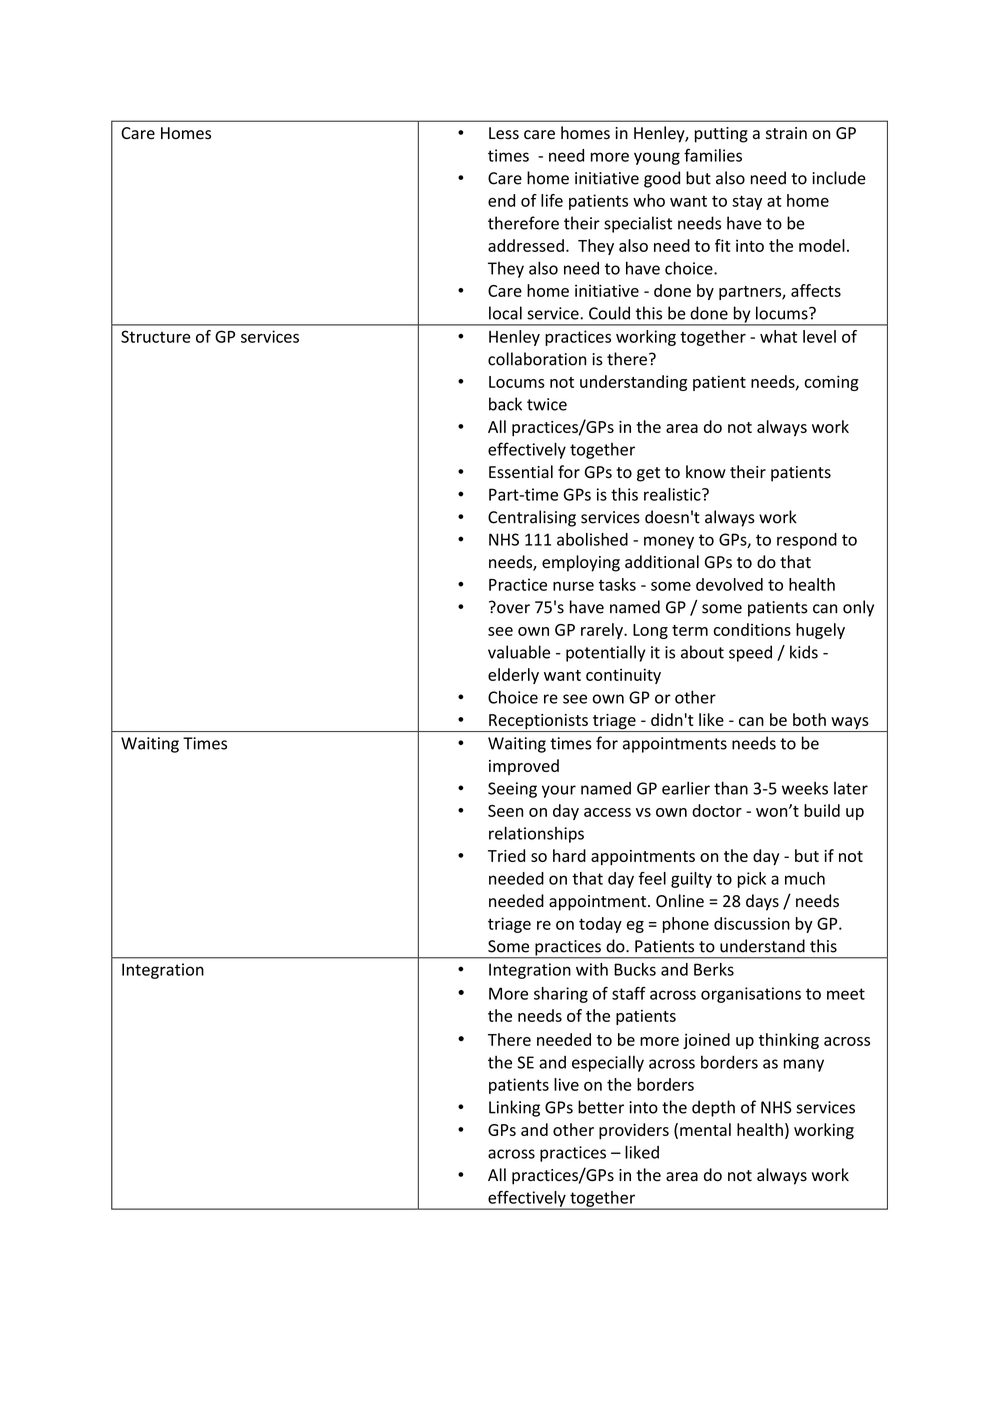 The width and height of the screenshot is (999, 1413). What do you see at coordinates (505, 404) in the screenshot?
I see `back` at bounding box center [505, 404].
